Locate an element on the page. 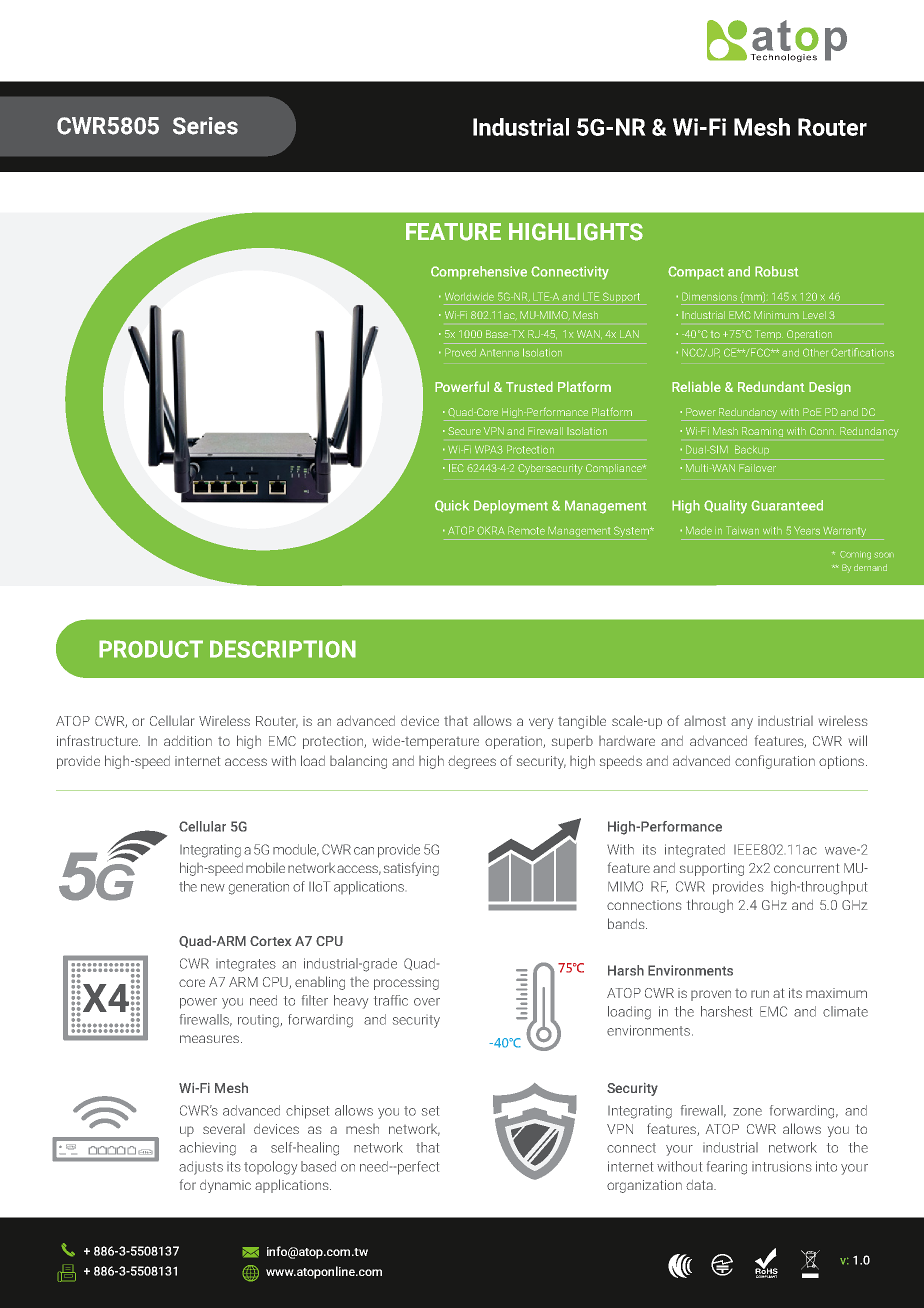 The width and height of the document is (924, 1308). very is located at coordinates (541, 723).
